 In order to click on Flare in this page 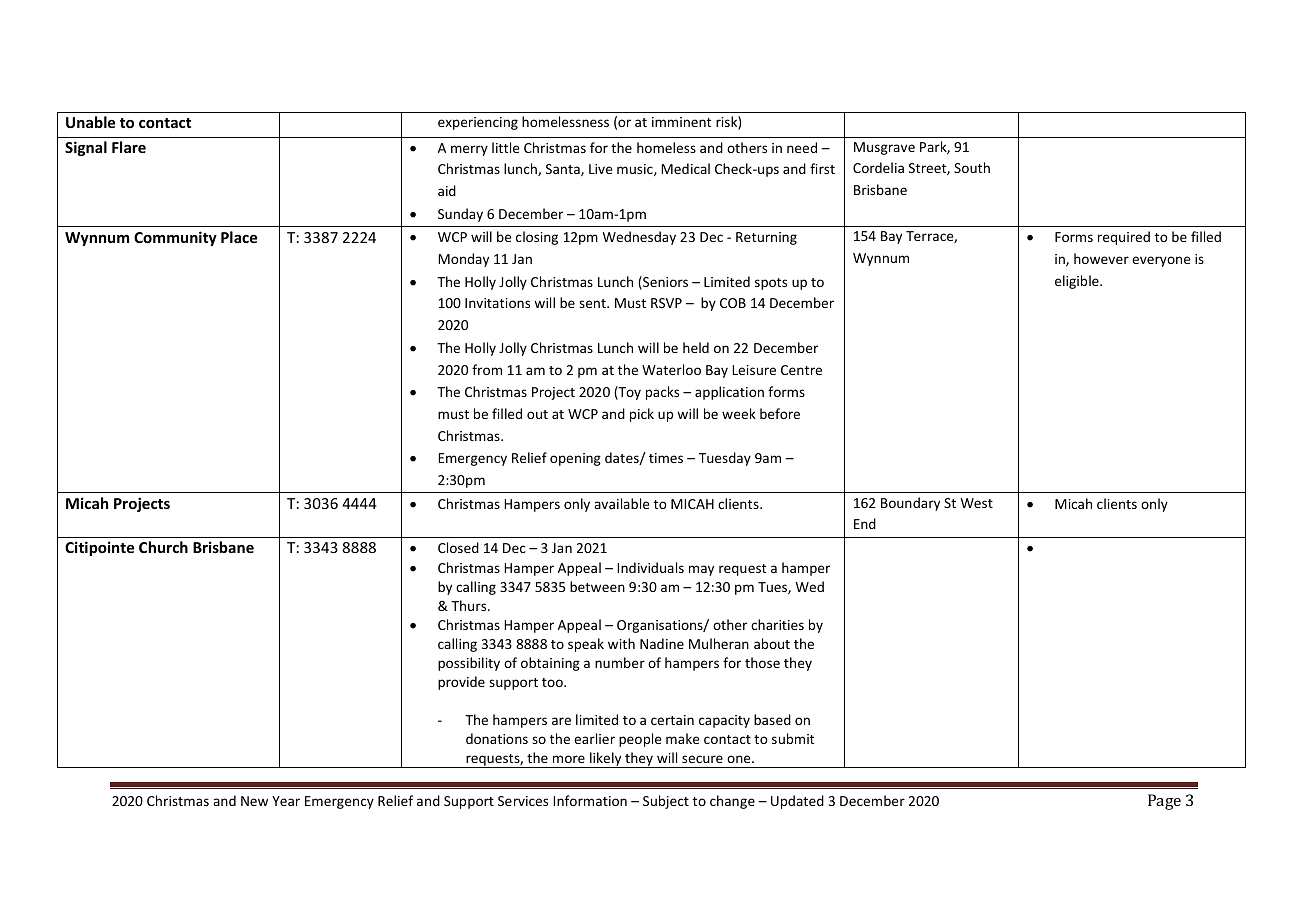, I will do `click(129, 147)`.
